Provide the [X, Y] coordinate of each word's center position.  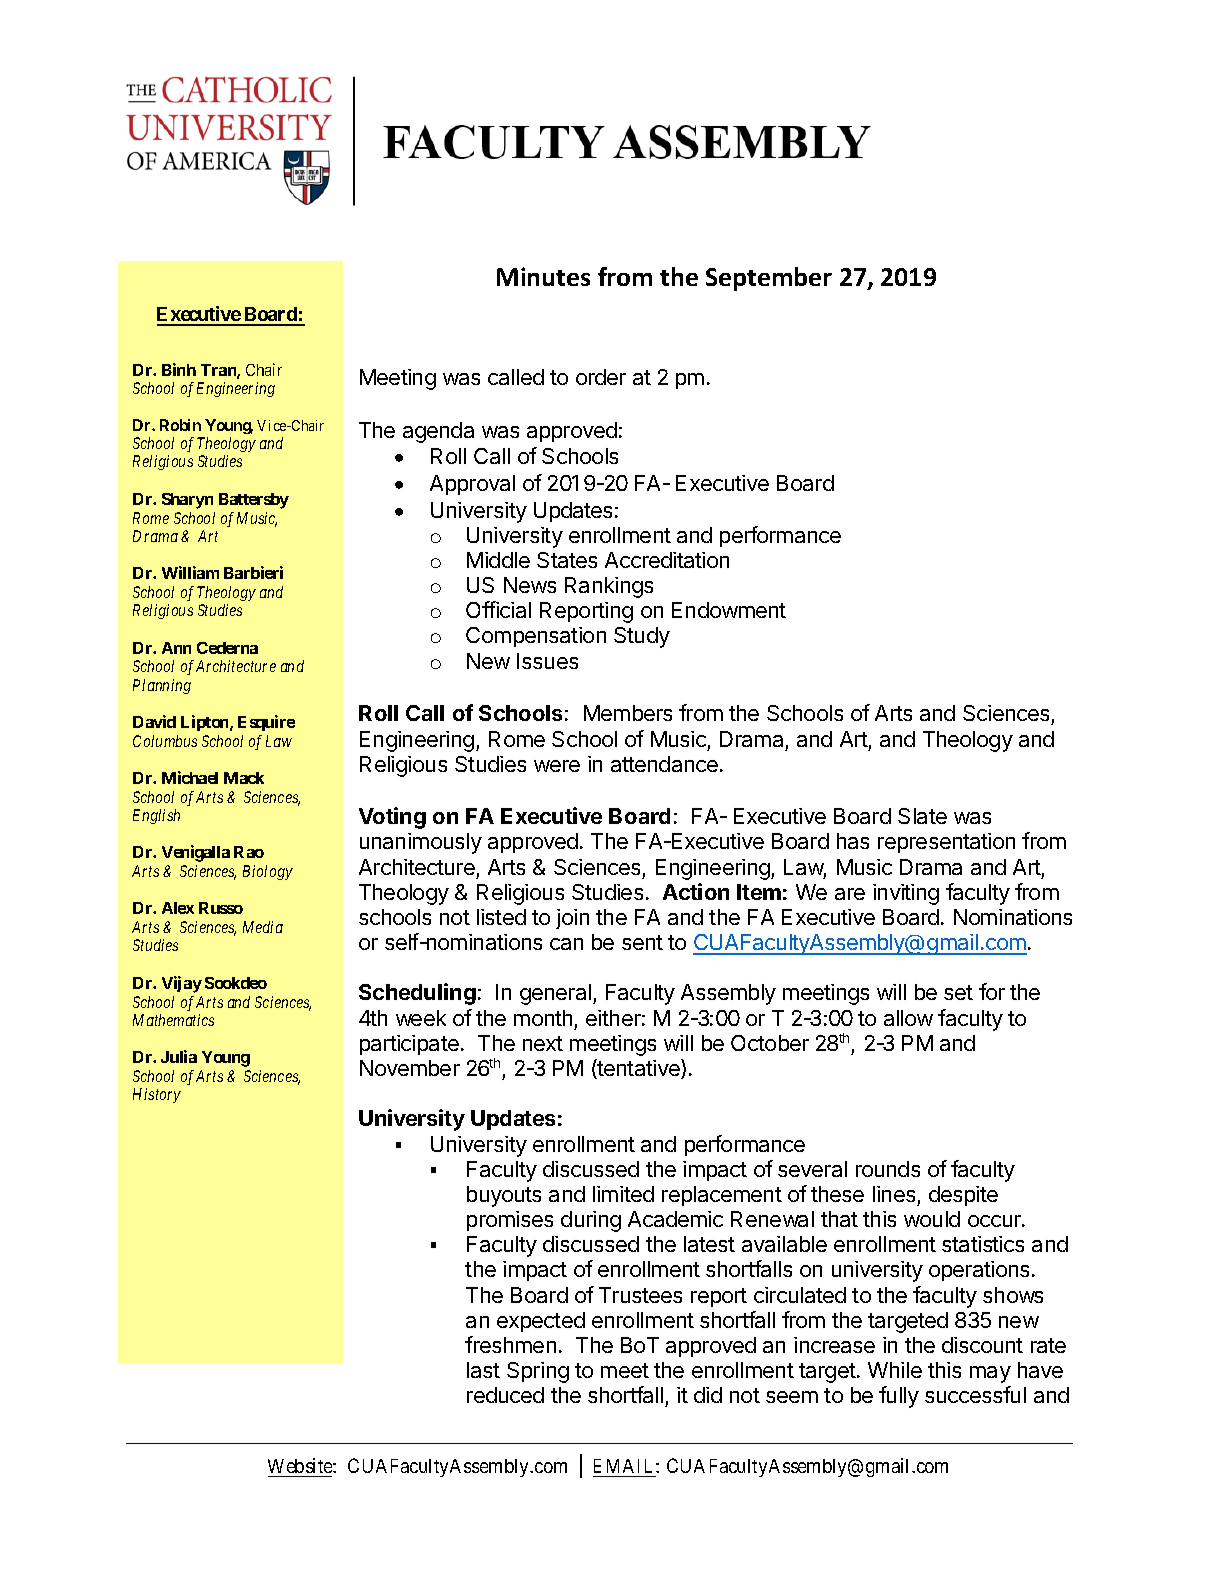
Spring [538, 1372]
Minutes [543, 276]
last [483, 1370]
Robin [180, 425]
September [769, 279]
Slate [922, 816]
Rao [249, 852]
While [895, 1370]
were [557, 766]
